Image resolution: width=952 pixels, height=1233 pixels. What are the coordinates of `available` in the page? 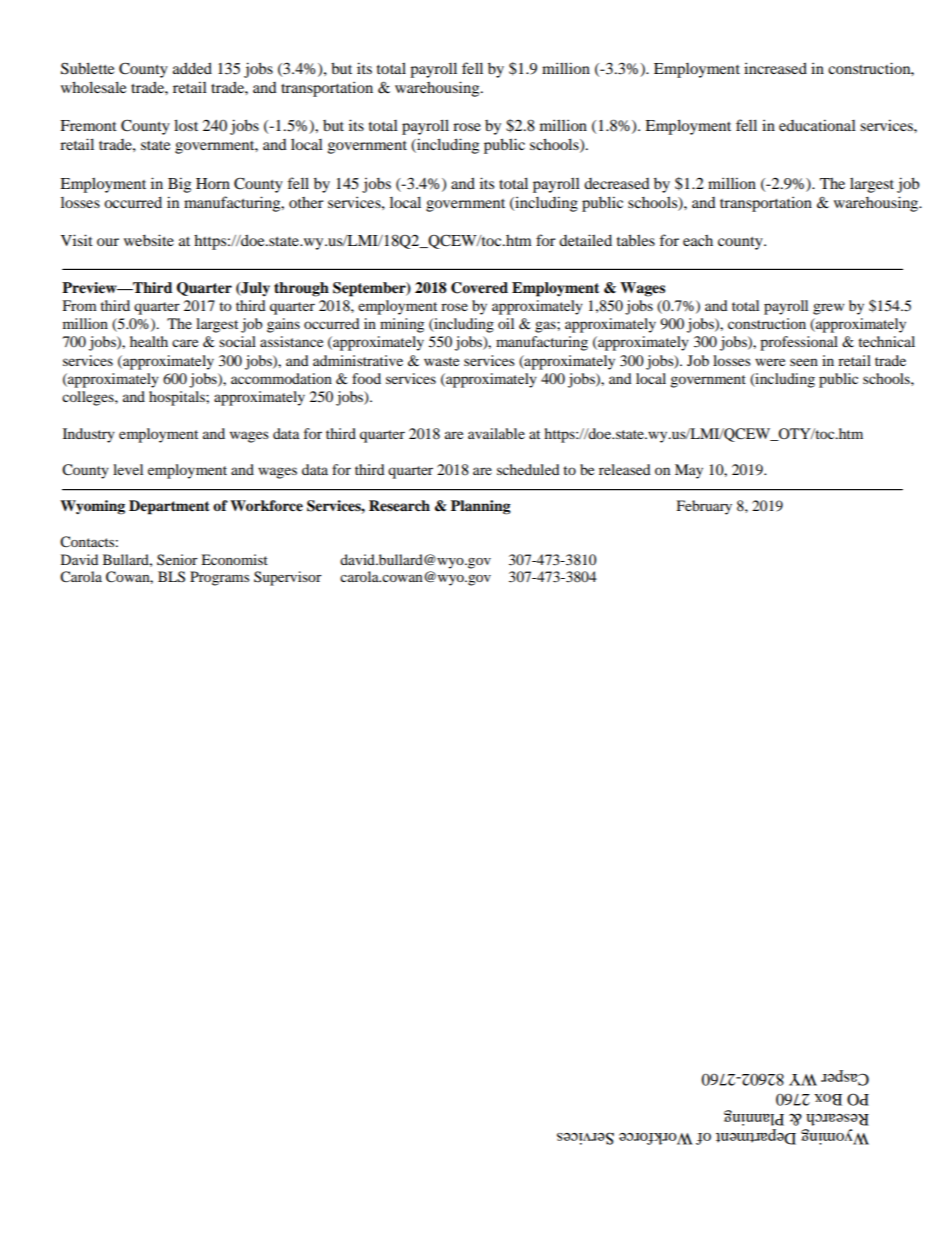 It's located at (496, 433).
